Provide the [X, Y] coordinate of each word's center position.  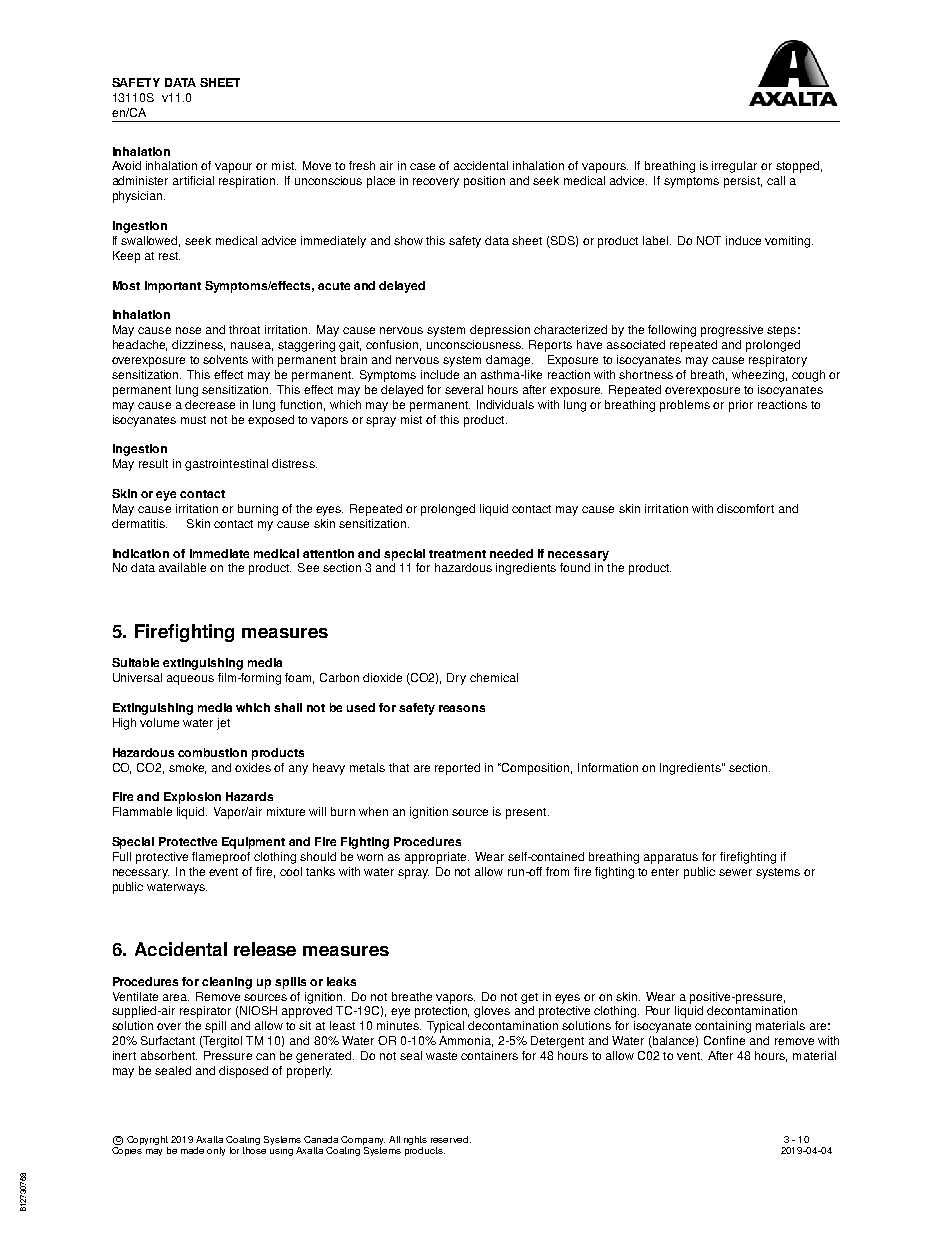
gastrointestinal [226, 465]
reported [457, 769]
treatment [457, 554]
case [422, 166]
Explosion [192, 798]
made [192, 1150]
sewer [735, 872]
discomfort [745, 508]
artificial [193, 180]
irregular [734, 167]
